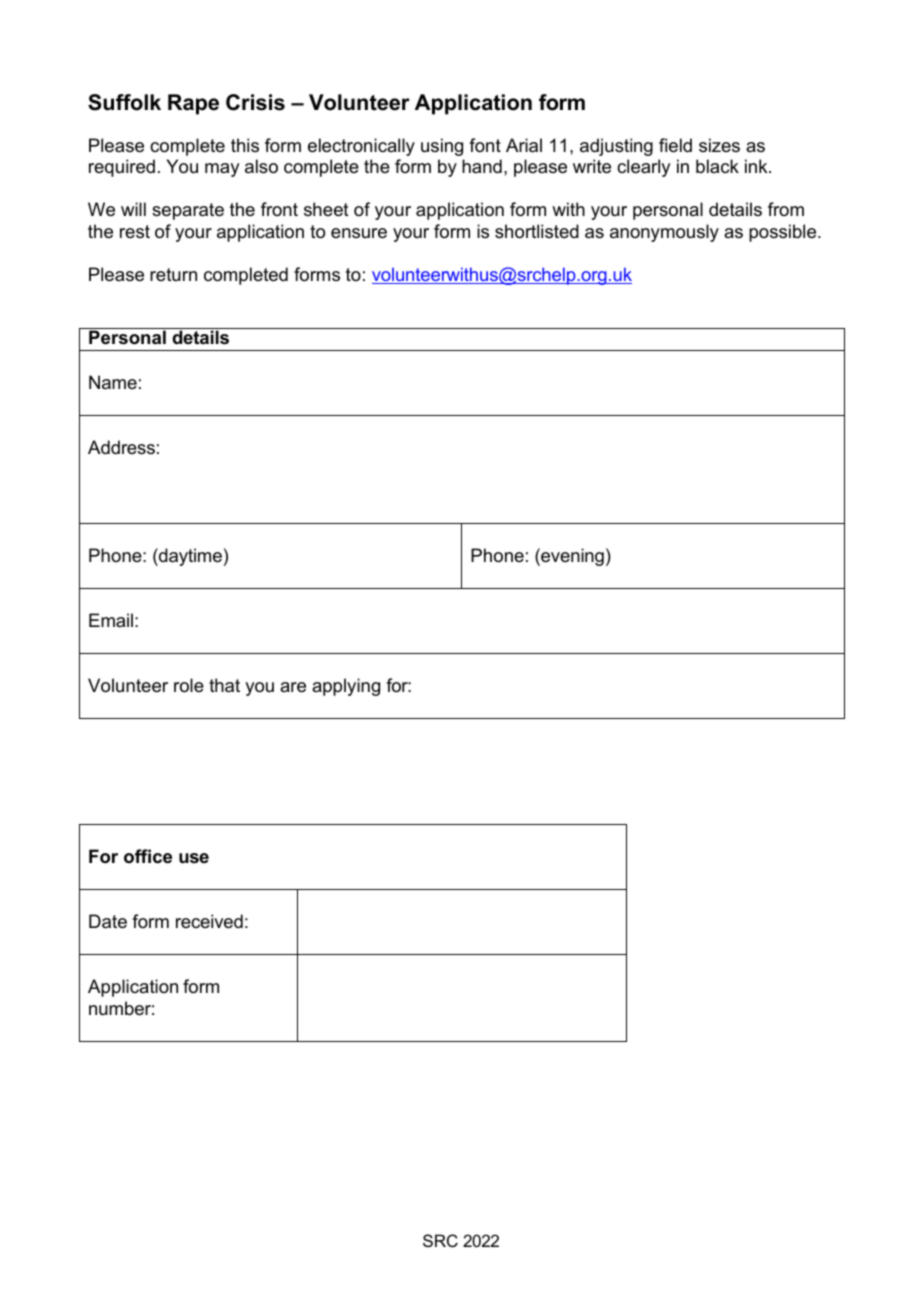  What do you see at coordinates (293, 687) in the screenshot?
I see `are` at bounding box center [293, 687].
